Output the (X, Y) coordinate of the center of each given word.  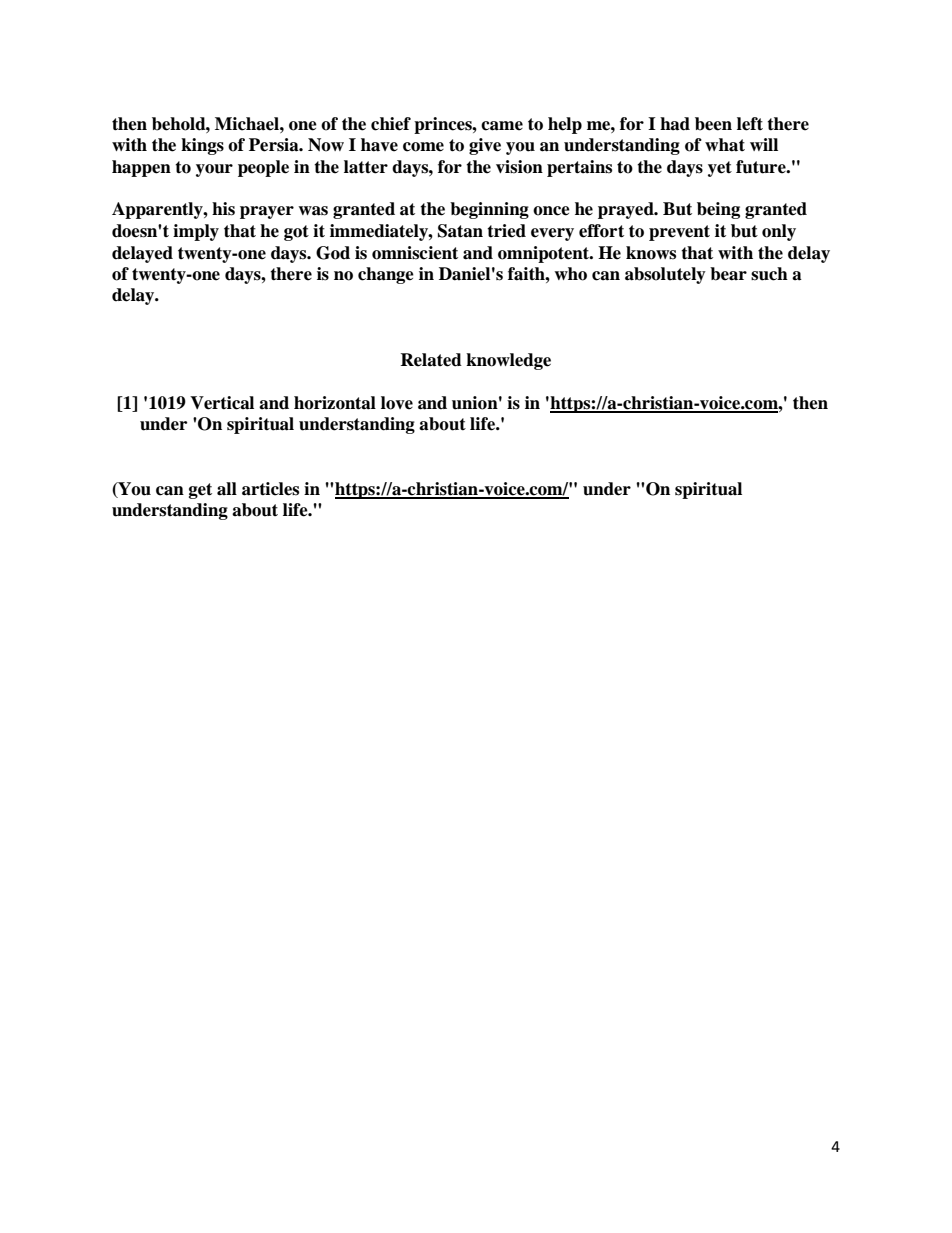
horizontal (335, 403)
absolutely (665, 275)
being (718, 210)
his (223, 209)
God (333, 253)
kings (202, 146)
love (397, 403)
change (386, 275)
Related (431, 360)
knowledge (508, 361)
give (485, 146)
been (713, 124)
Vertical (222, 403)
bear (728, 274)
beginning (489, 210)
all (227, 489)
